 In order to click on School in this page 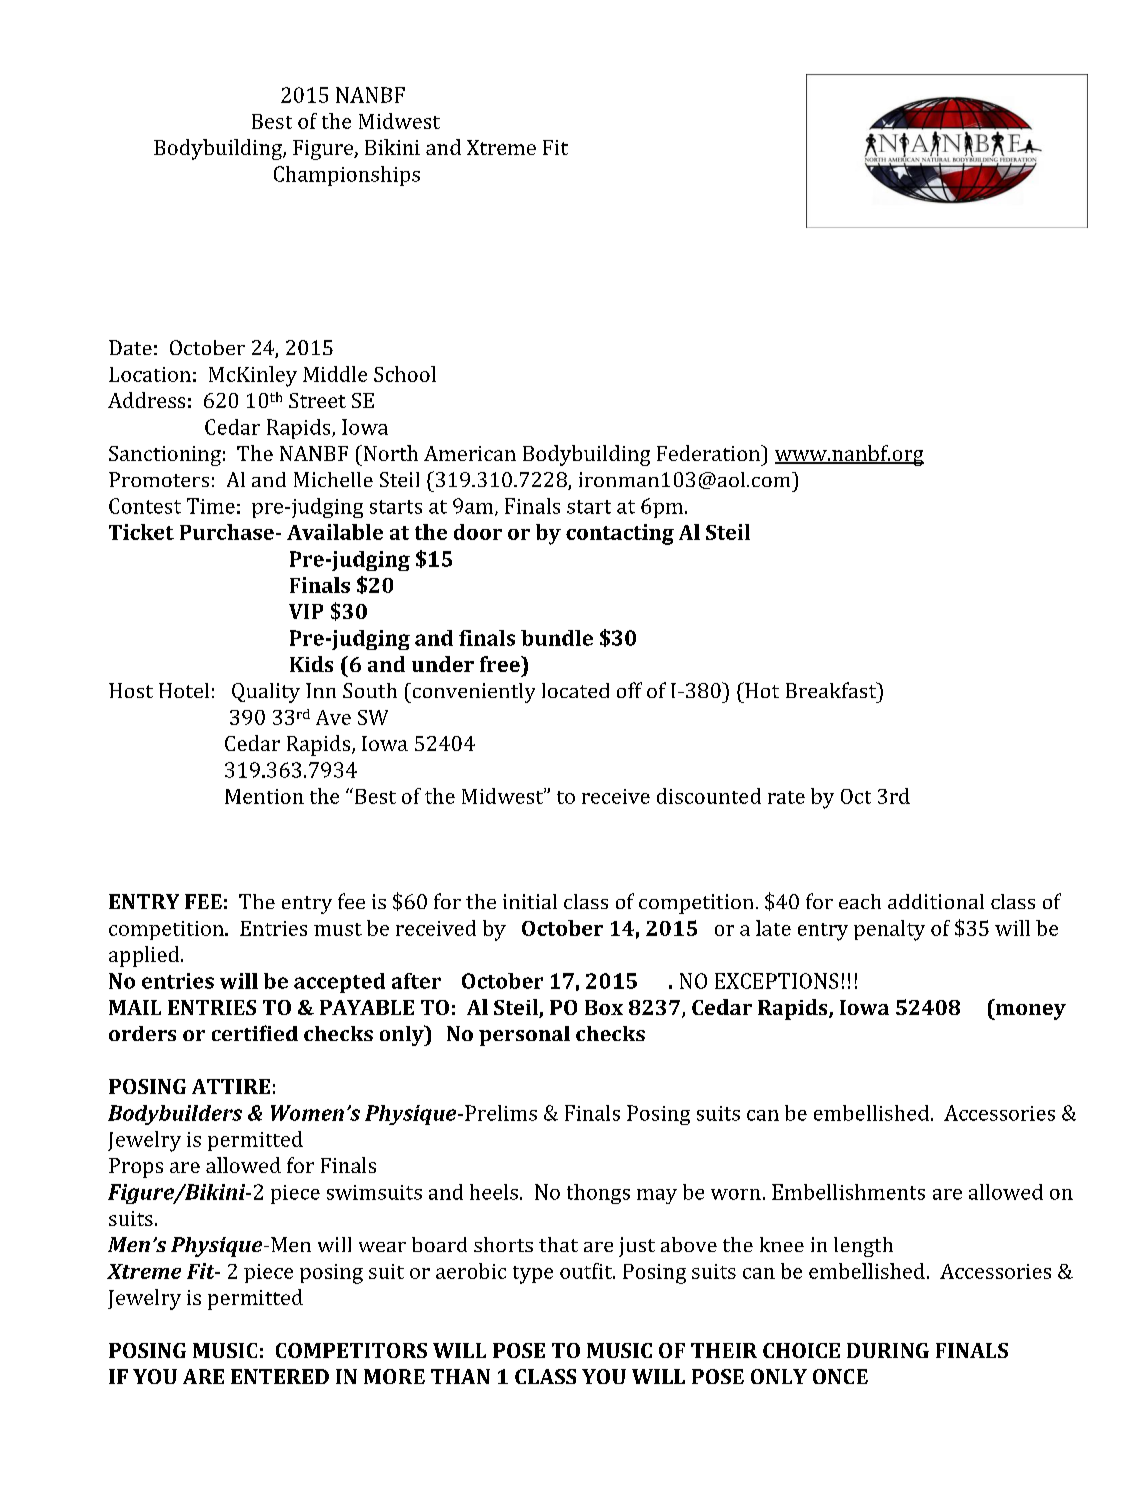, I will do `click(405, 374)`.
